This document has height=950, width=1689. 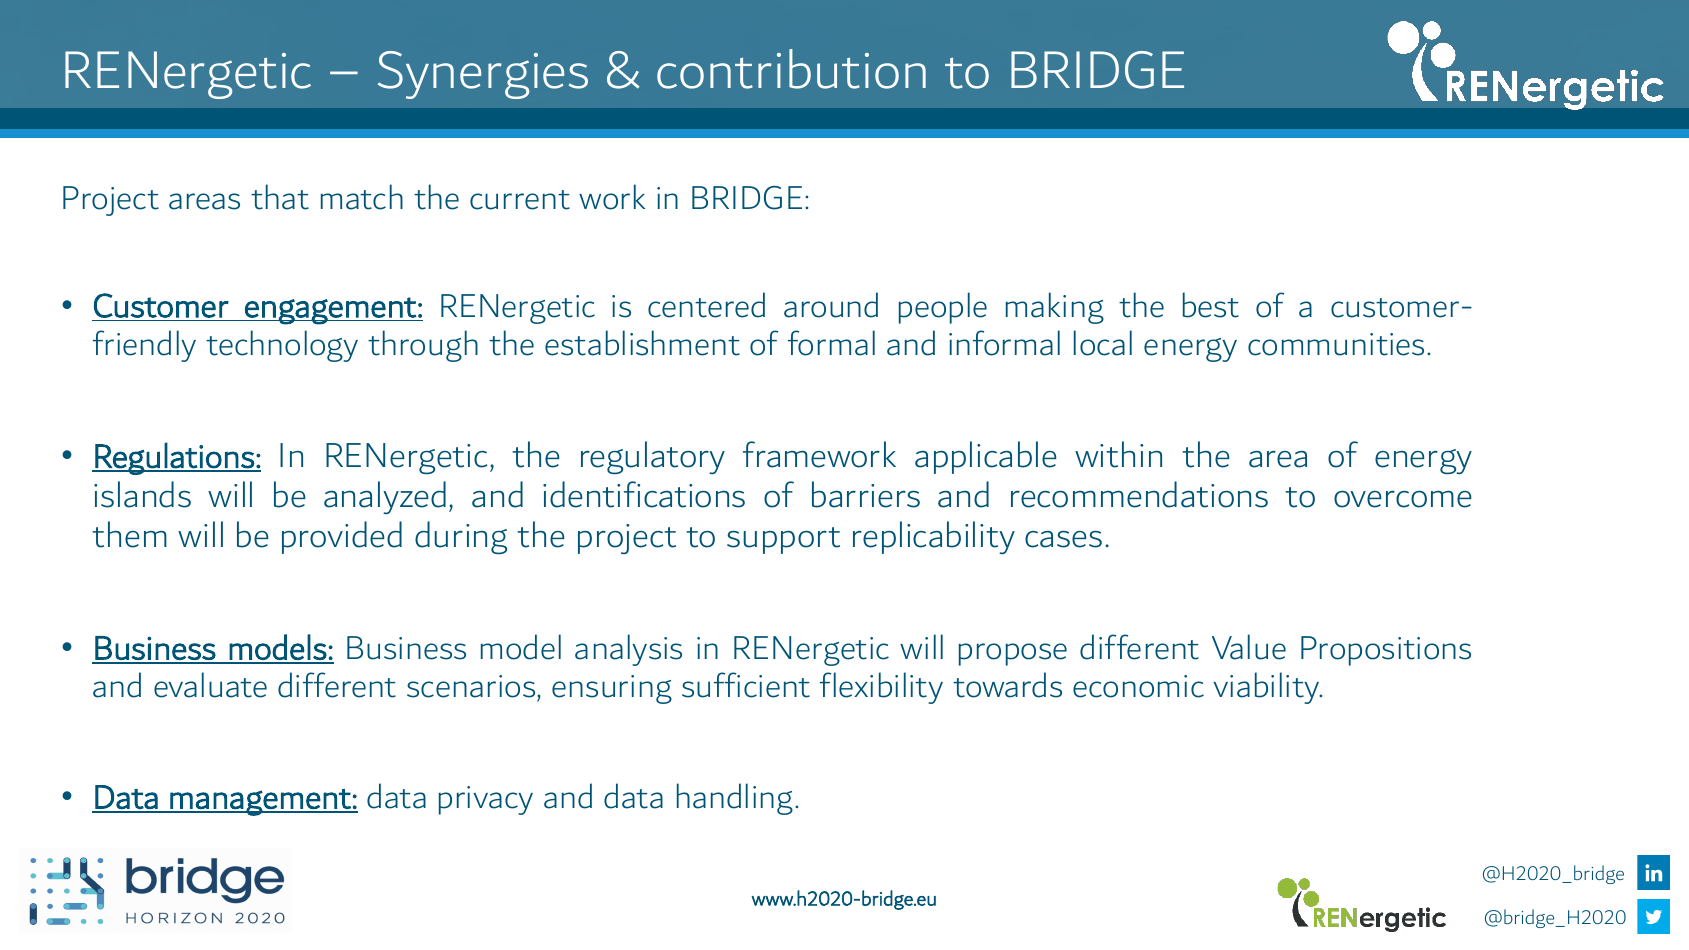 I want to click on Synergies, so click(x=483, y=75).
